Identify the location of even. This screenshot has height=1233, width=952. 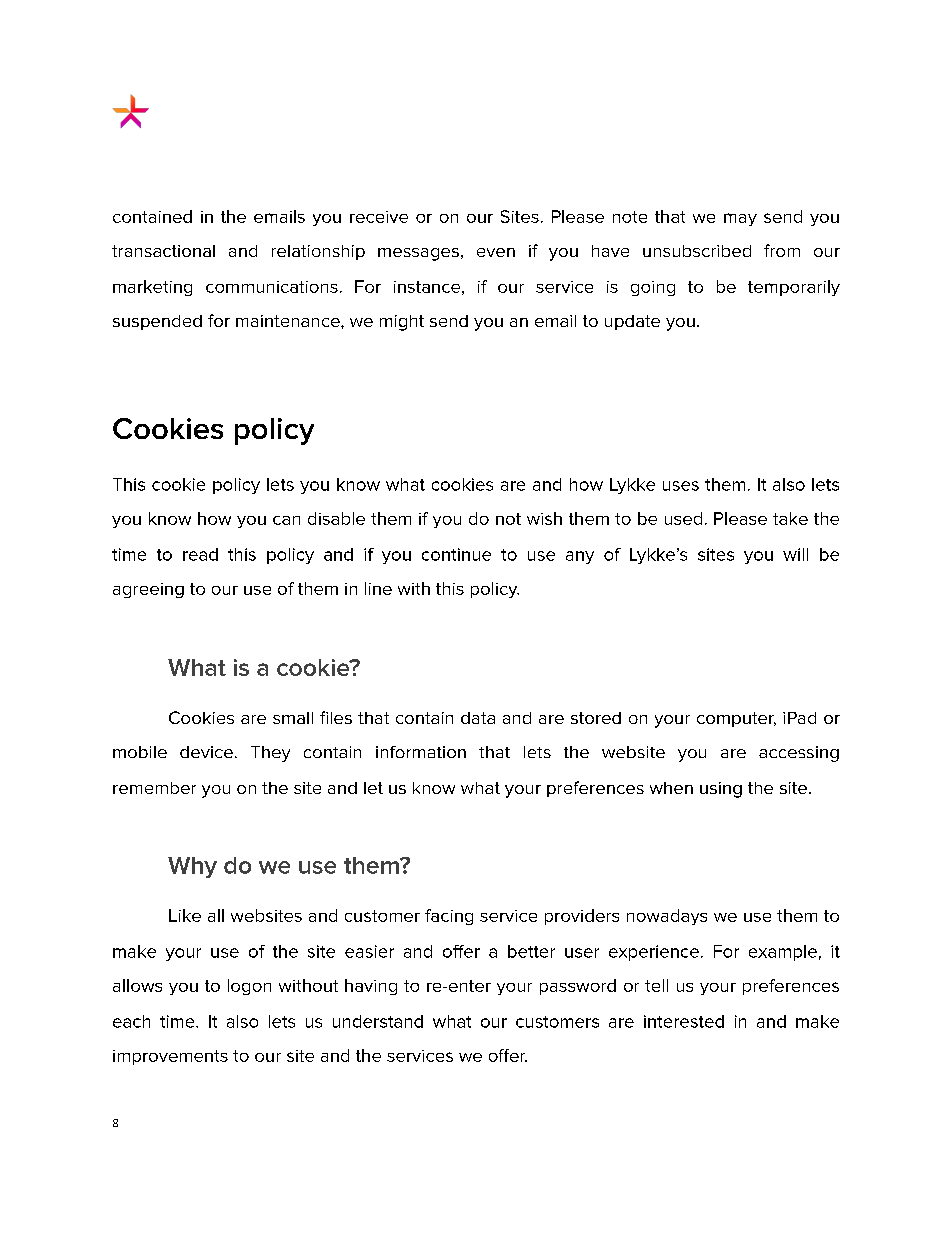
(496, 252).
